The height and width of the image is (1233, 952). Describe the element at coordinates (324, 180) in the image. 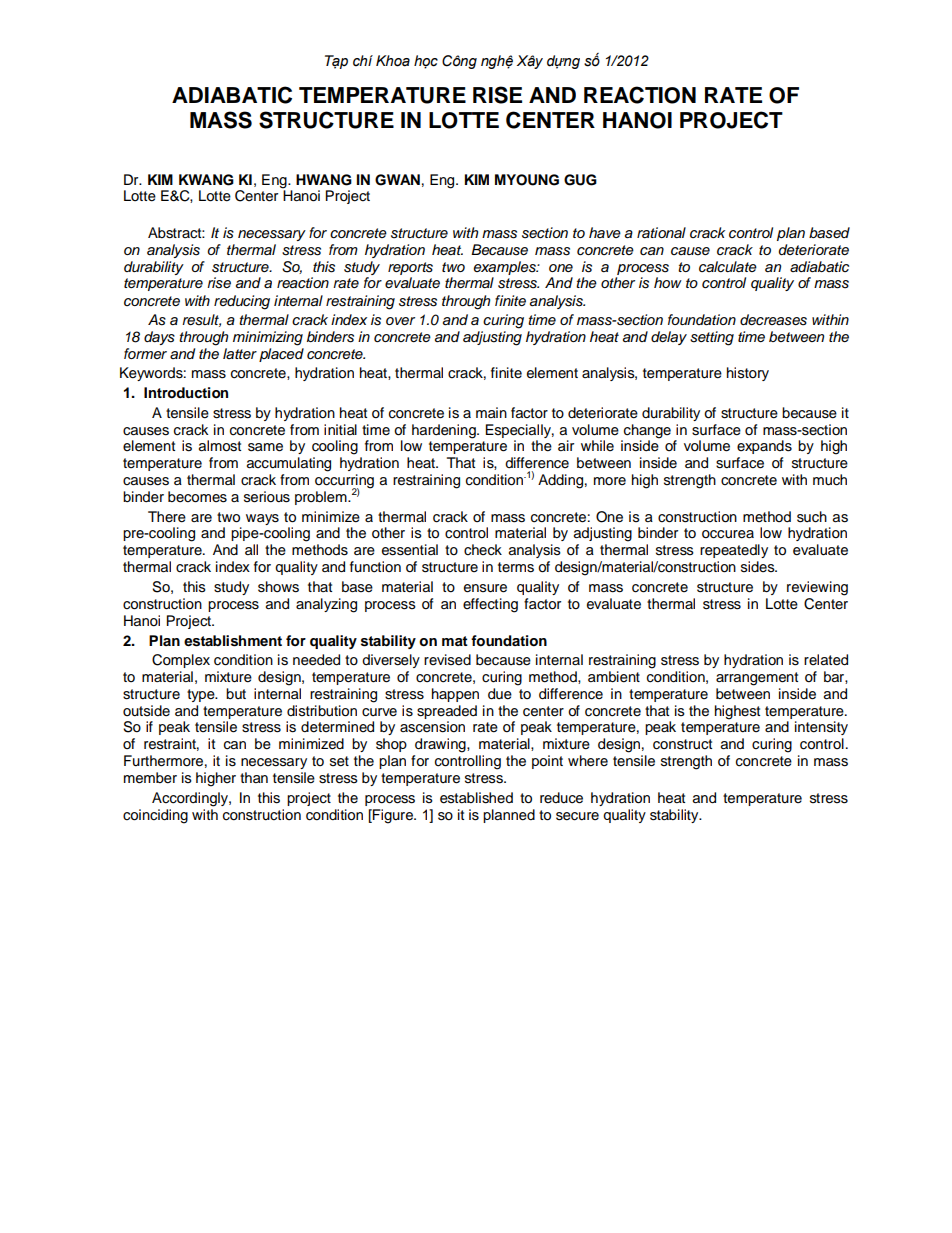

I see `HWANG` at that location.
